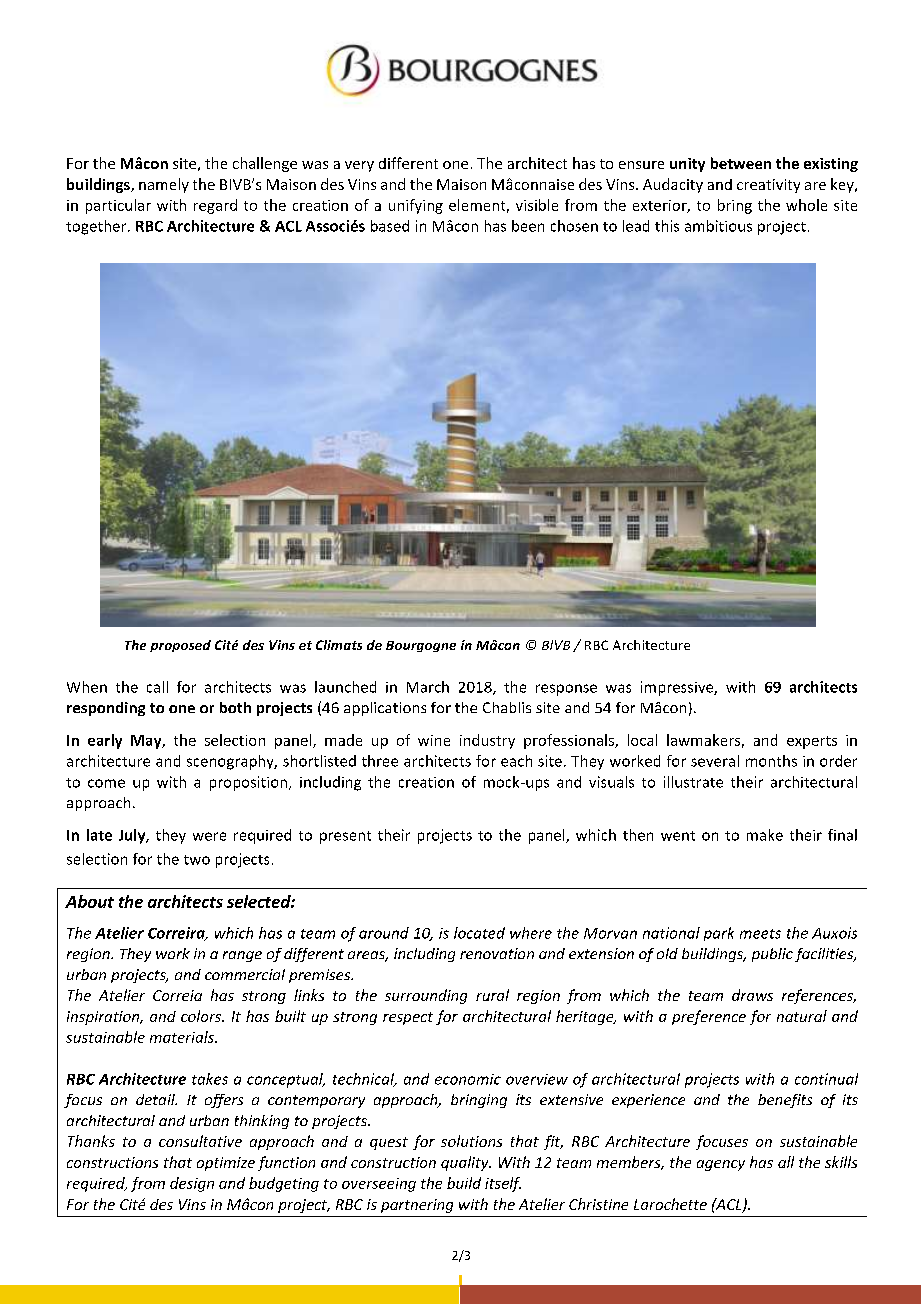 The width and height of the screenshot is (924, 1308). I want to click on March, so click(428, 687).
